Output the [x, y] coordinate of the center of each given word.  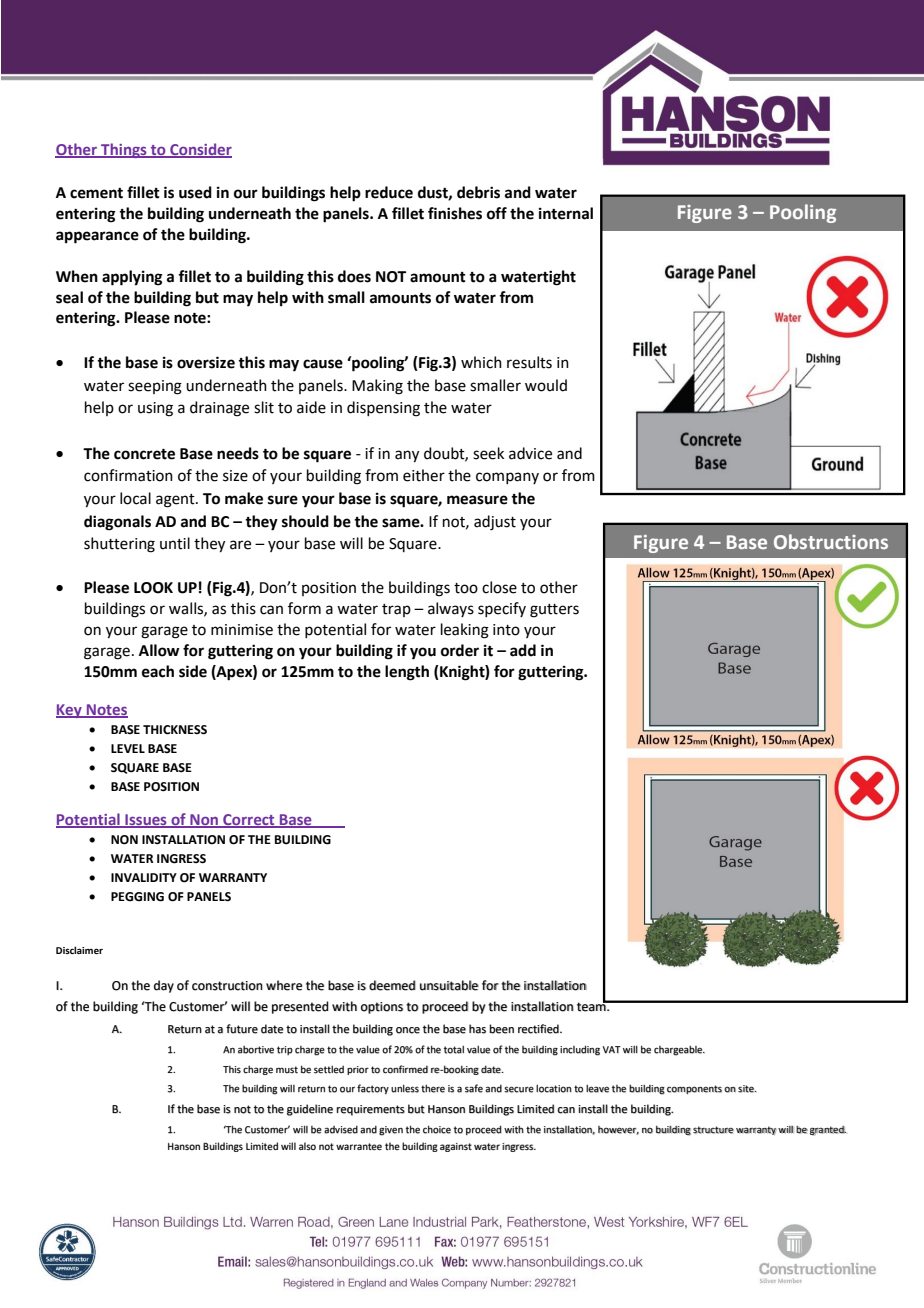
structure [713, 1130]
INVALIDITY [144, 877]
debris [478, 192]
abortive [256, 1050]
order [460, 650]
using [155, 409]
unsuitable [449, 985]
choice [437, 1129]
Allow [159, 650]
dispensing [383, 409]
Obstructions [831, 541]
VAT [612, 1049]
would [546, 385]
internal [566, 213]
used [195, 192]
